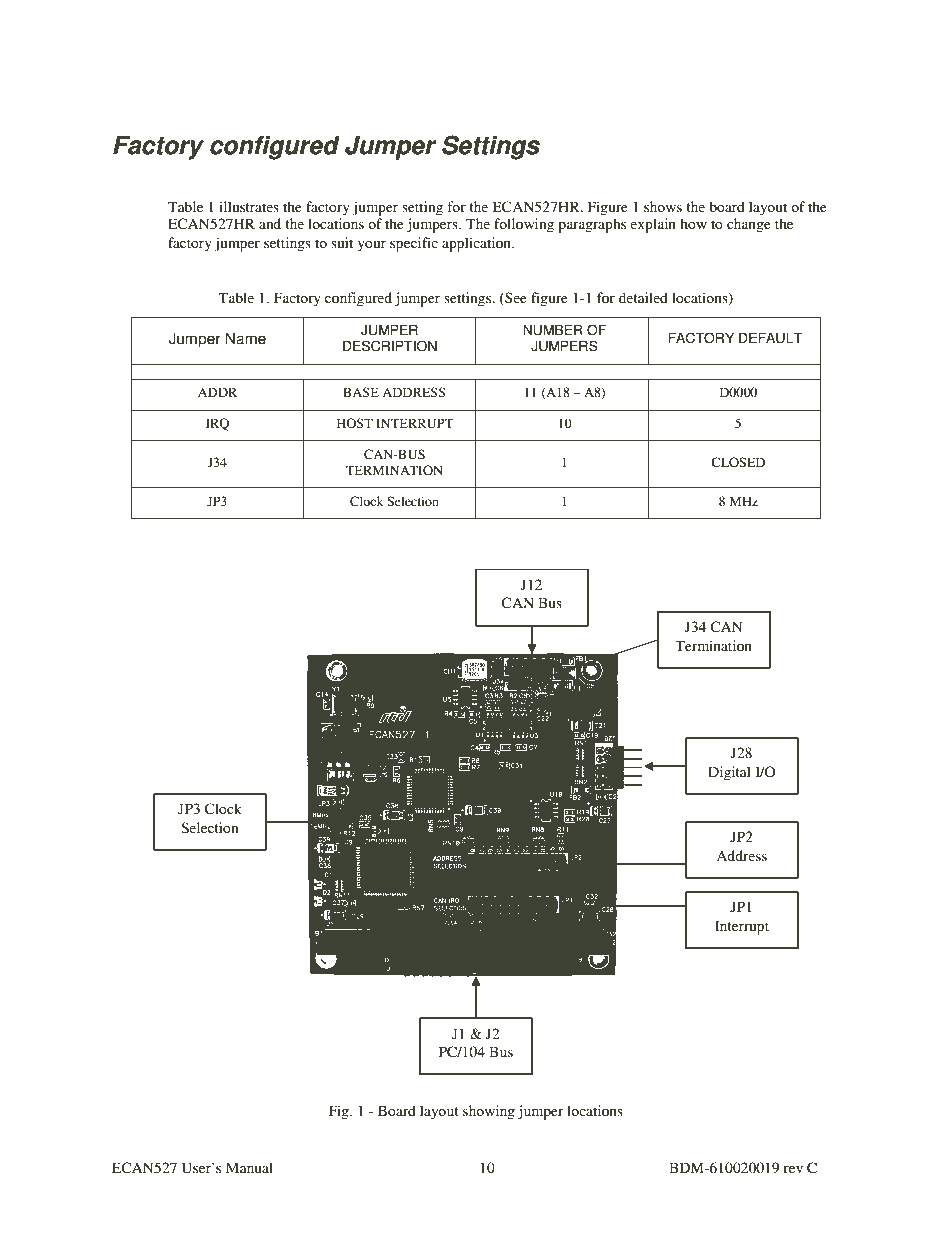 Image resolution: width=952 pixels, height=1233 pixels. What do you see at coordinates (217, 424) in the image?
I see `IRQ` at bounding box center [217, 424].
